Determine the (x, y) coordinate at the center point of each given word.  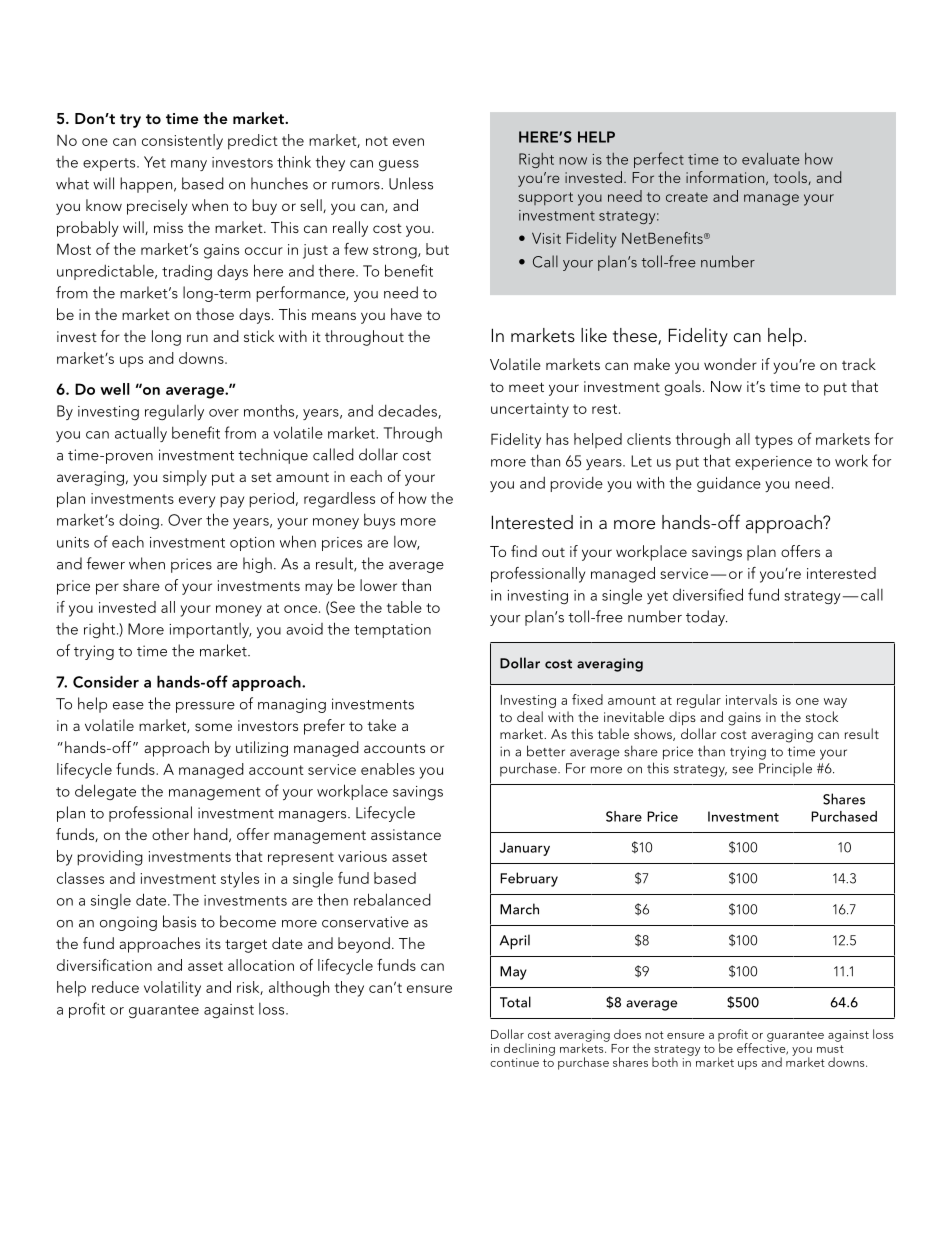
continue (514, 1062)
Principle (785, 769)
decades (408, 412)
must (830, 1049)
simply (185, 478)
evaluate (771, 159)
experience (773, 463)
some (213, 727)
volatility (172, 989)
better (546, 751)
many (189, 165)
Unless (411, 183)
